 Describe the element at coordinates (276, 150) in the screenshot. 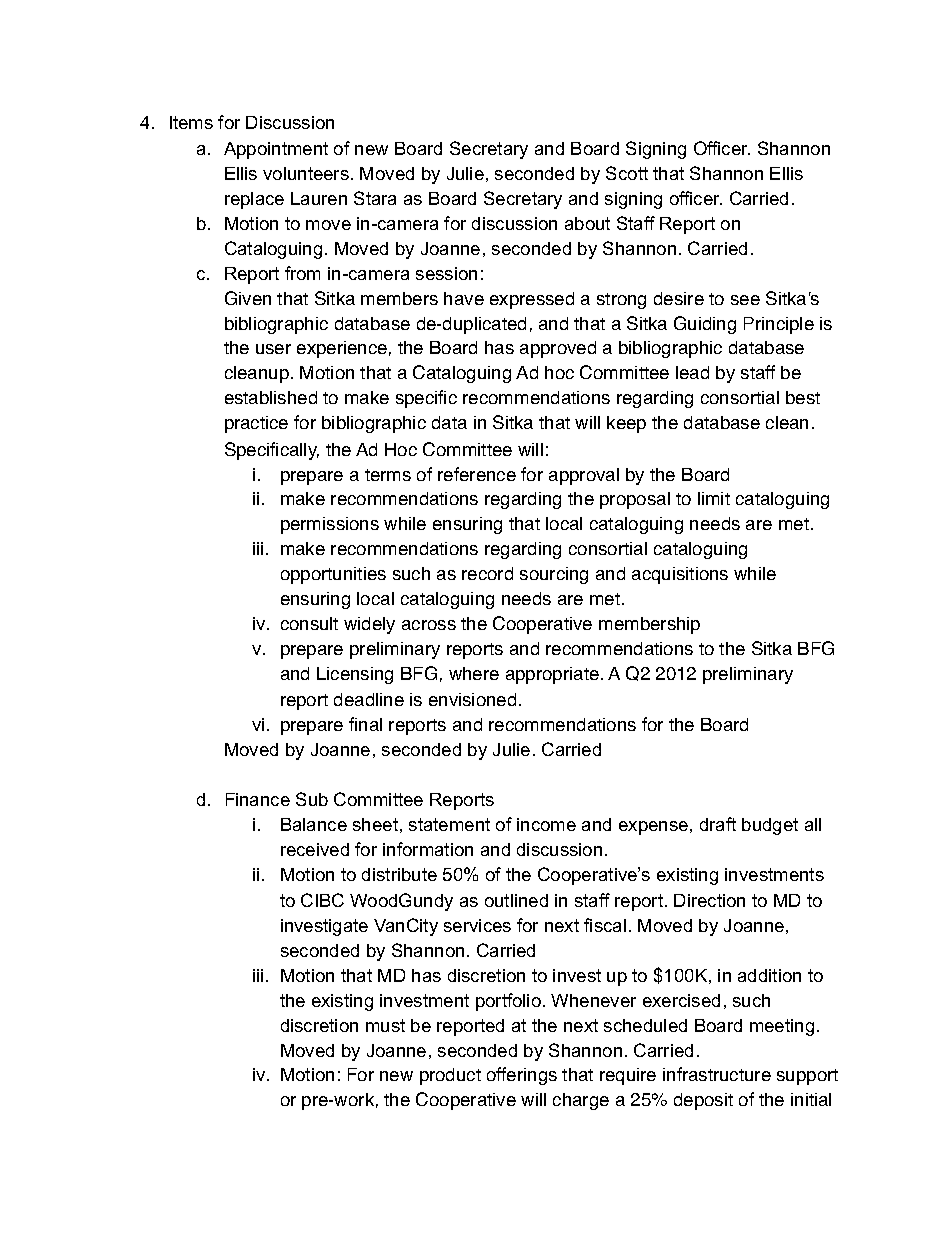

I see `Appointment` at that location.
